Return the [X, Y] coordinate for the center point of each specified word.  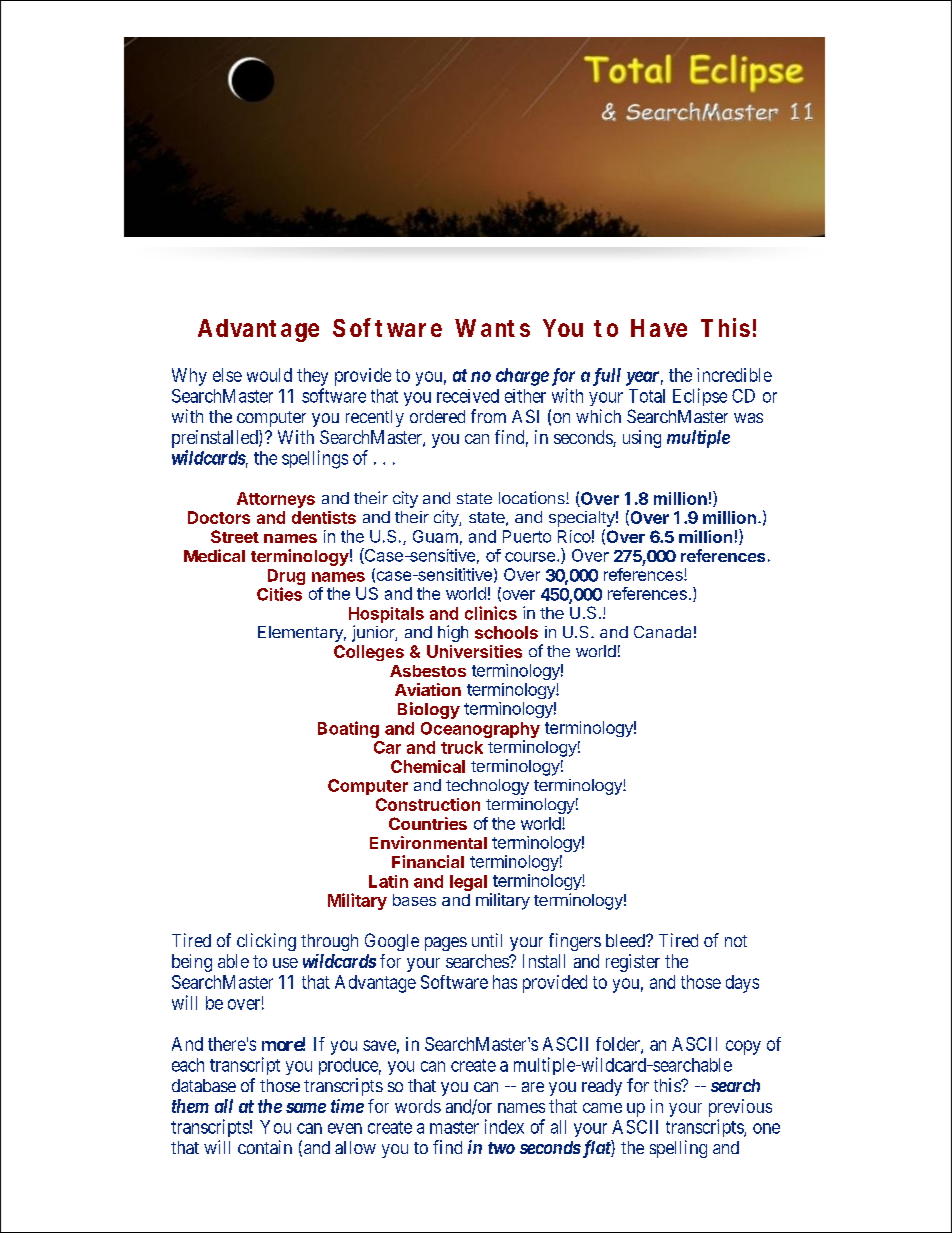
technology [487, 787]
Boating [348, 729]
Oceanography [480, 731]
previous [740, 1109]
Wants [492, 328]
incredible [734, 375]
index [504, 1126]
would [269, 375]
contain [265, 1147]
